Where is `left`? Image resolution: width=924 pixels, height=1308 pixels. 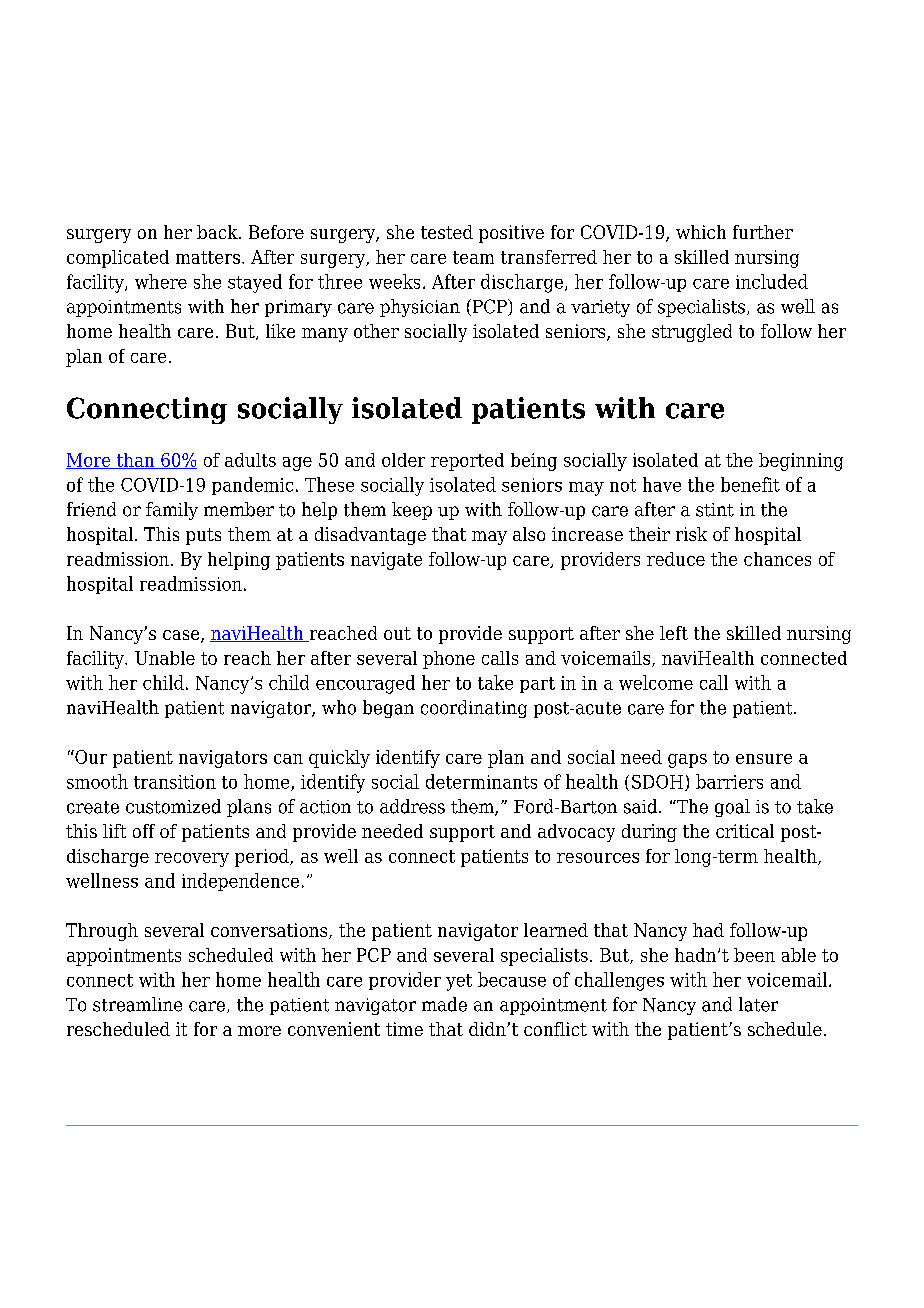 left is located at coordinates (674, 633).
